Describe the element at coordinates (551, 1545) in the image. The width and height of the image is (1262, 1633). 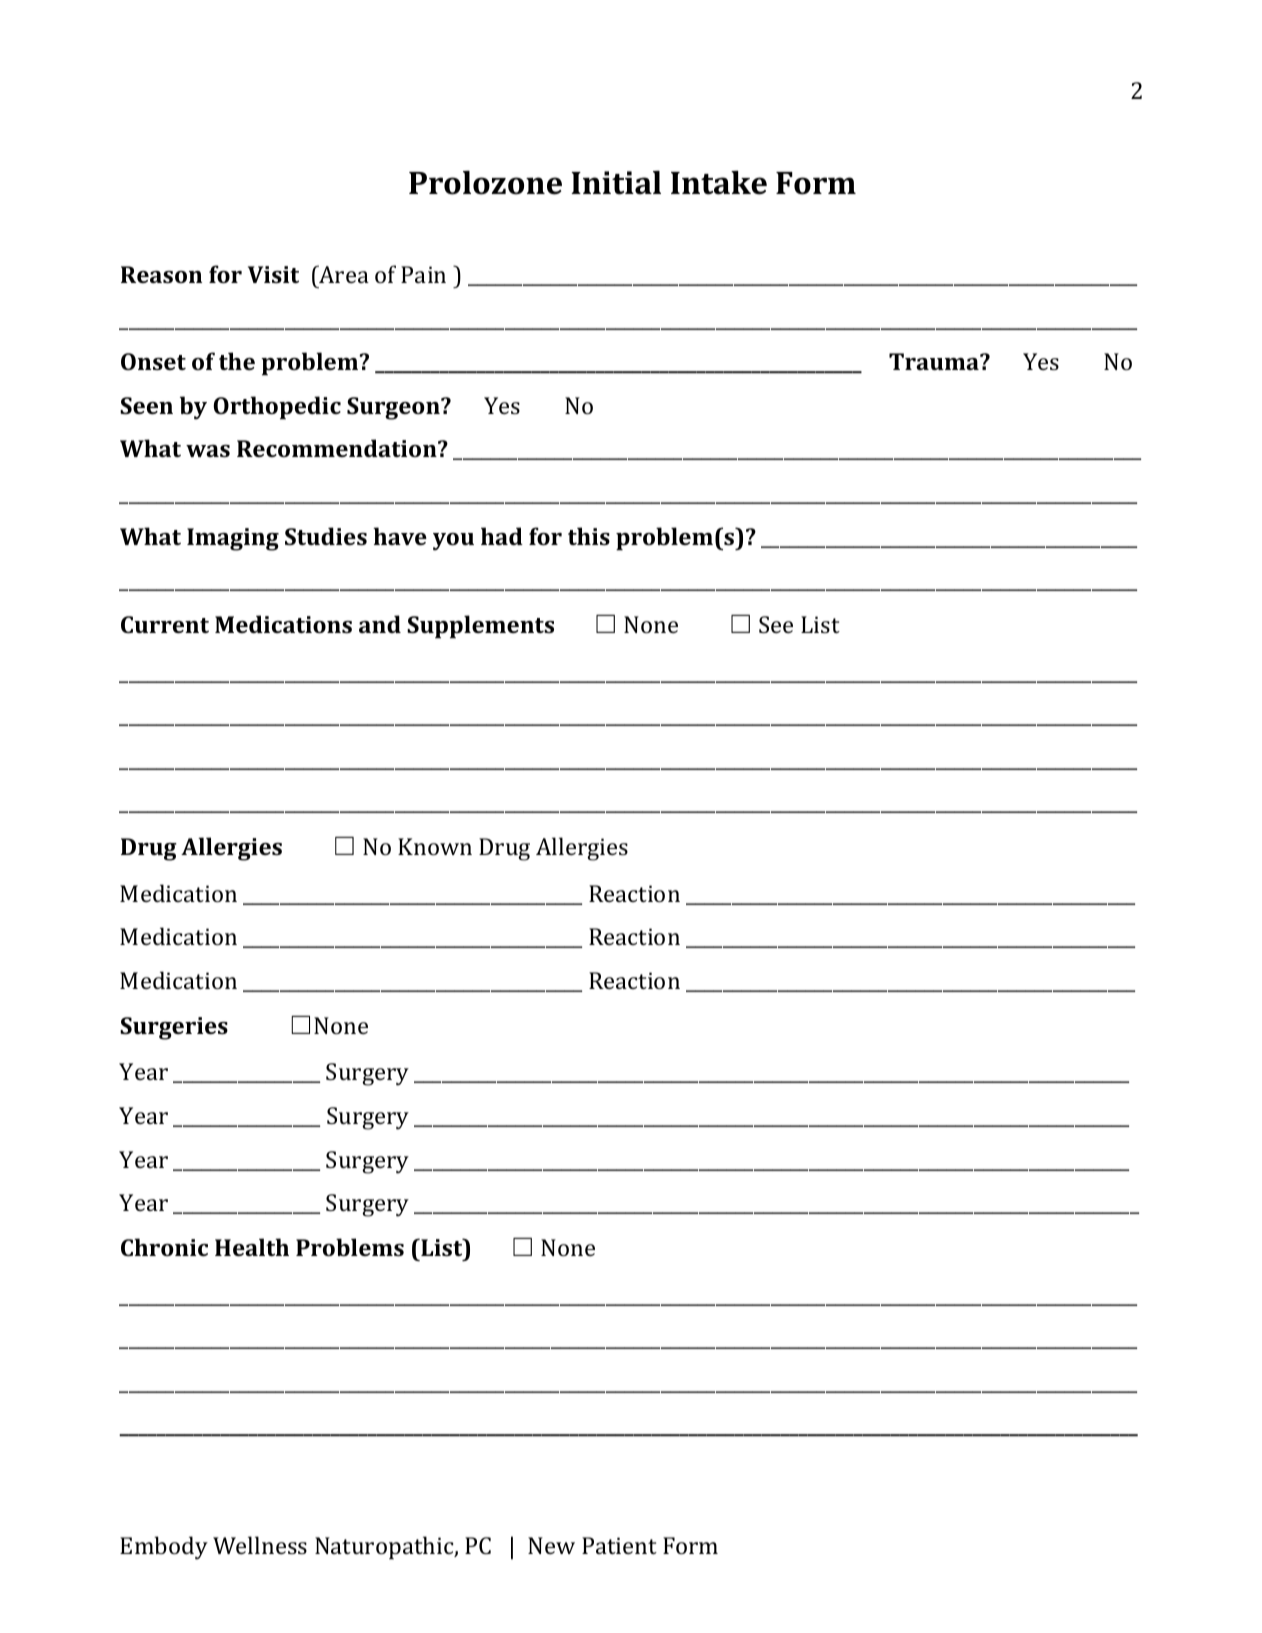
I see `New` at that location.
